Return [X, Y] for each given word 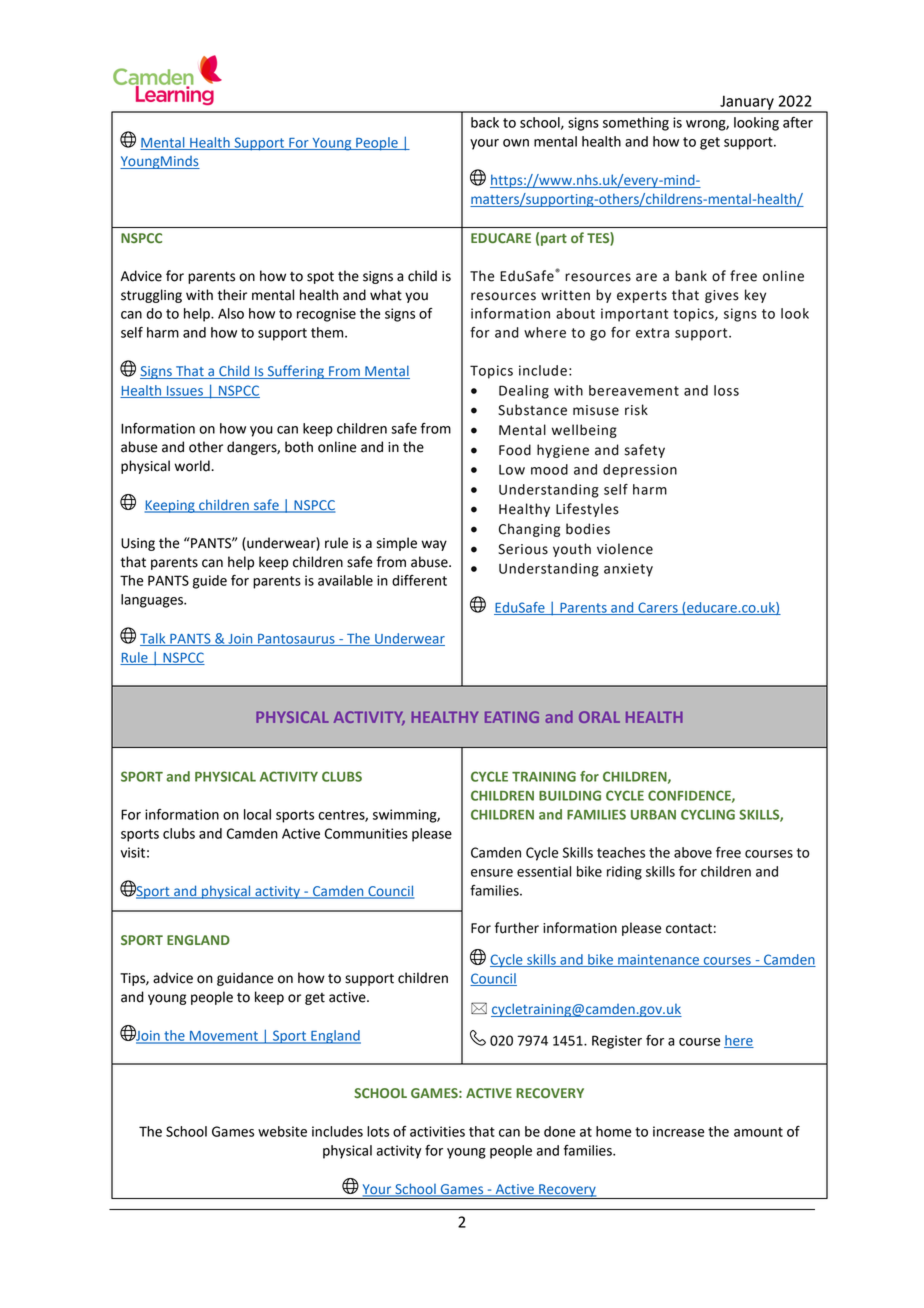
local [257, 814]
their [232, 295]
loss [726, 390]
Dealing [524, 392]
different [419, 580]
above [693, 852]
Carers [658, 608]
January [747, 103]
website [282, 1131]
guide [210, 582]
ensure [492, 873]
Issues [185, 392]
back [485, 122]
